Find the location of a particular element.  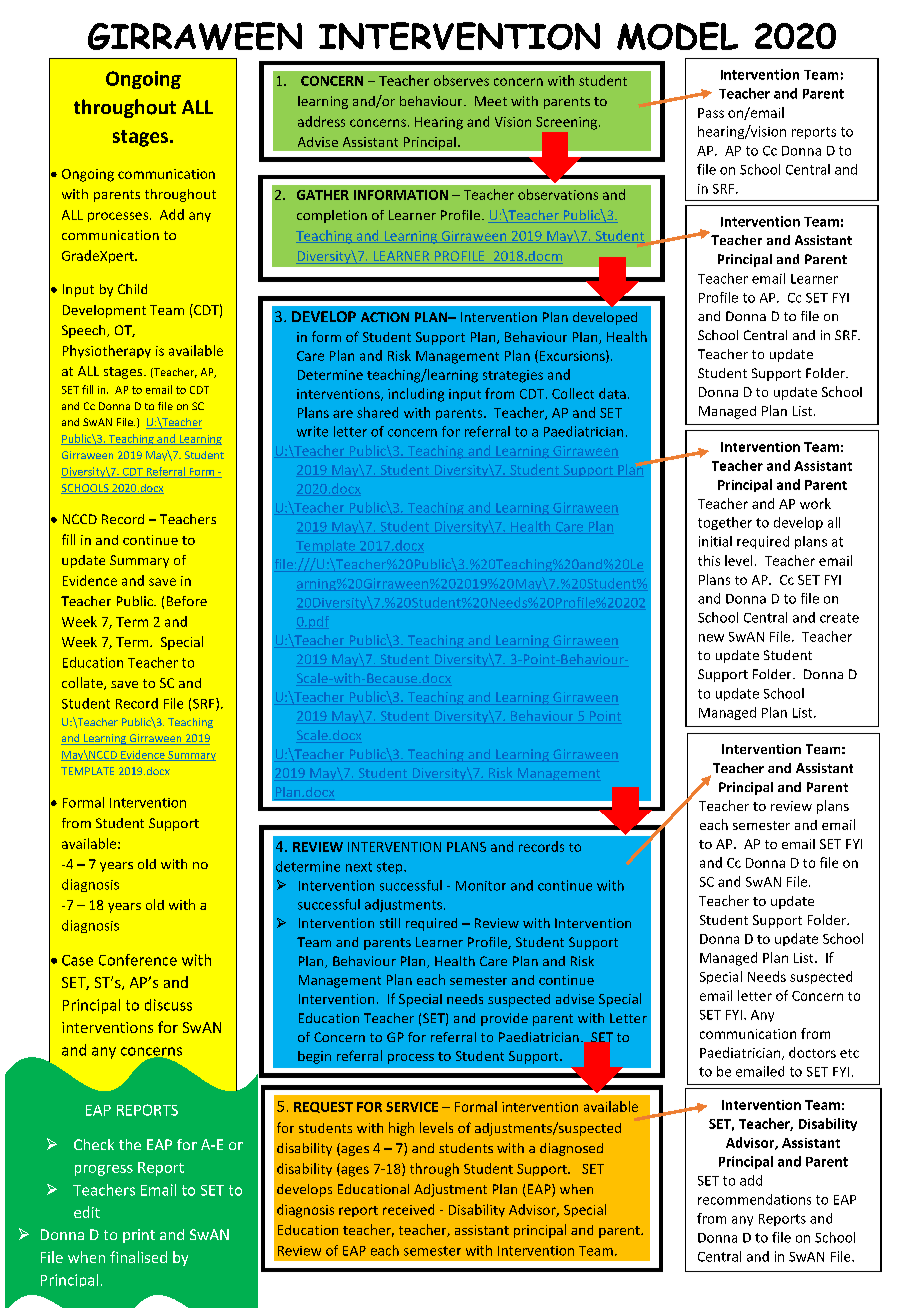

address is located at coordinates (321, 121).
